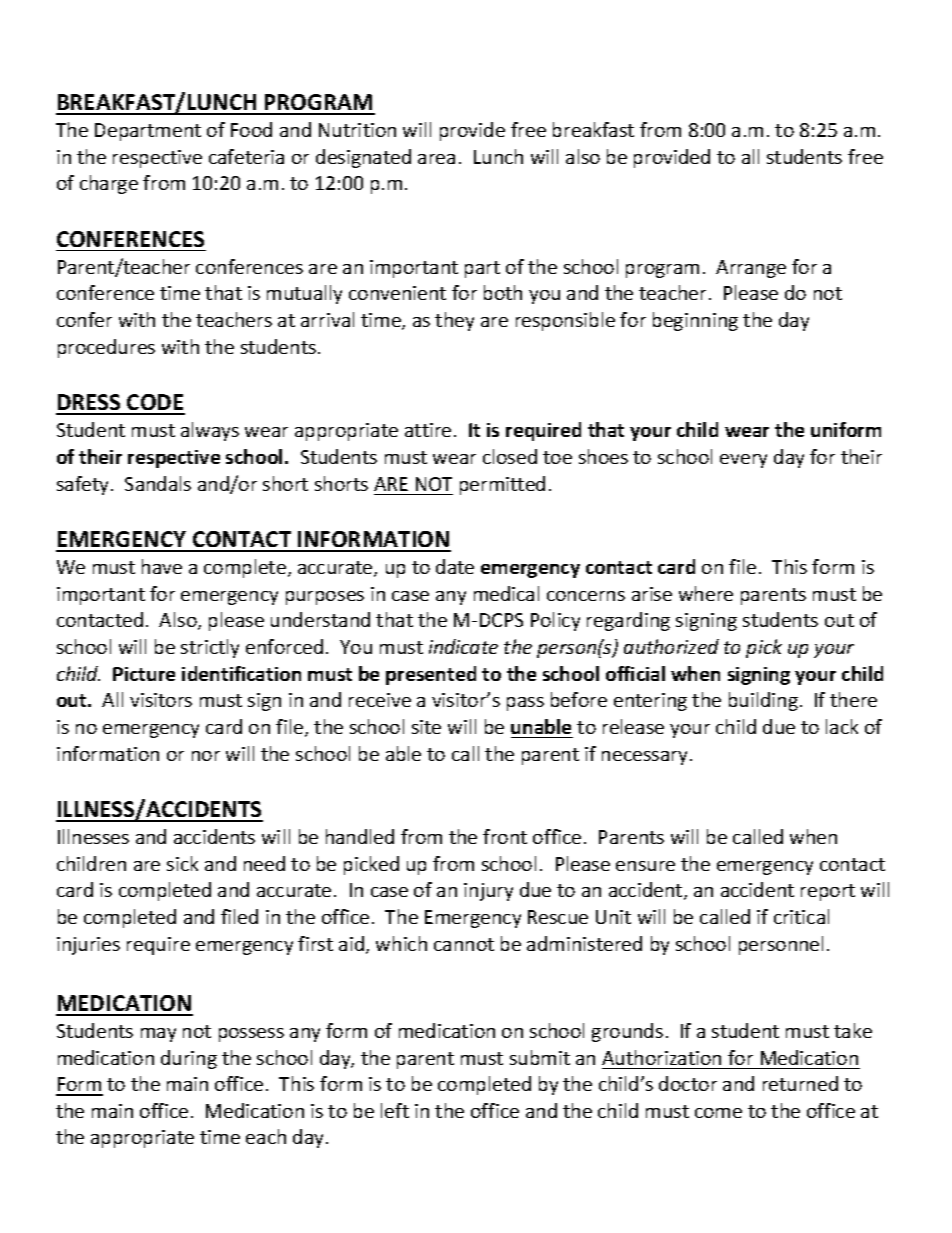 The height and width of the image is (1233, 952). What do you see at coordinates (436, 159) in the image?
I see `area` at bounding box center [436, 159].
